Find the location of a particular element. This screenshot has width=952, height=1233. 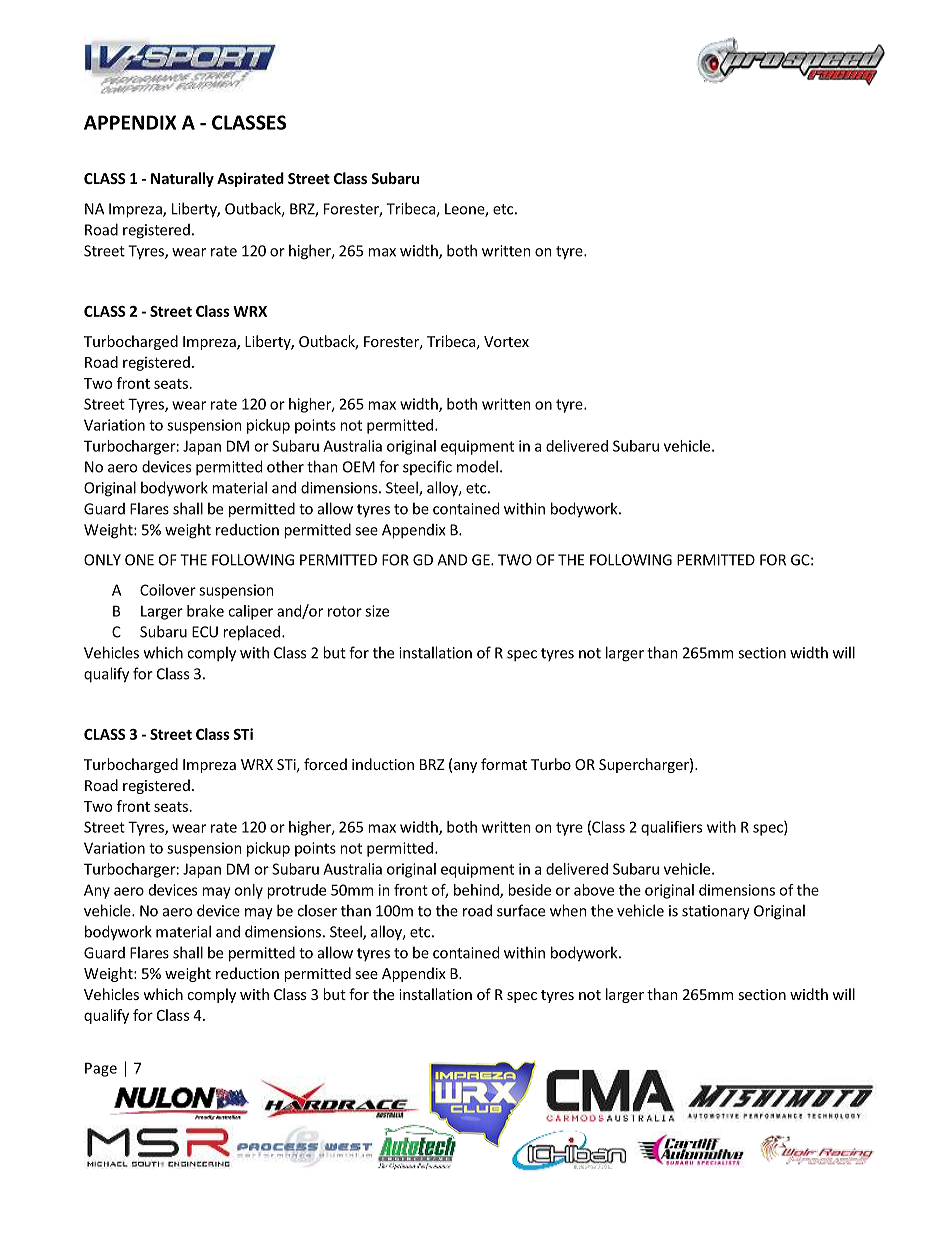

Naturally is located at coordinates (182, 179).
